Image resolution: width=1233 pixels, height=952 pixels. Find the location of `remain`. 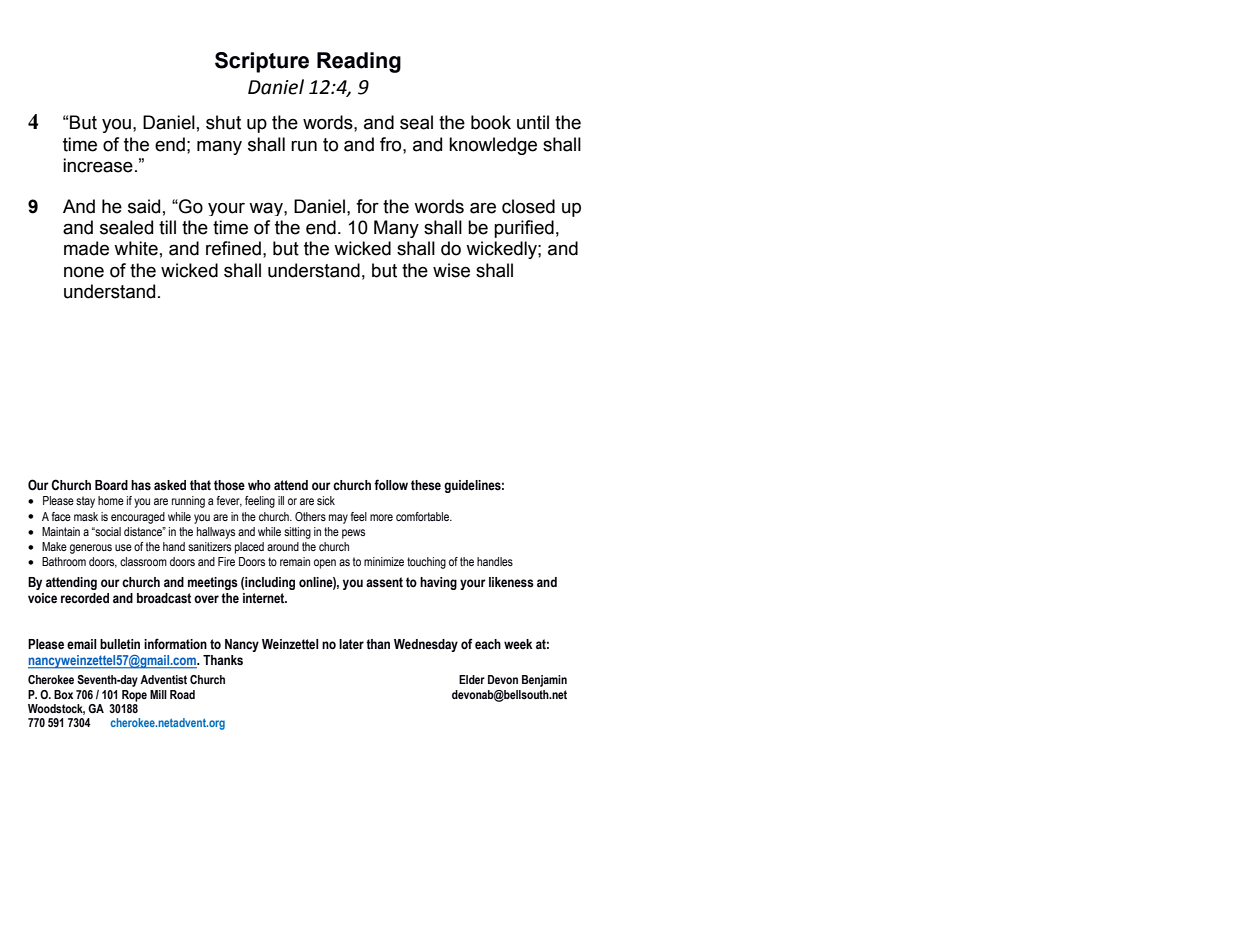

remain is located at coordinates (295, 561).
